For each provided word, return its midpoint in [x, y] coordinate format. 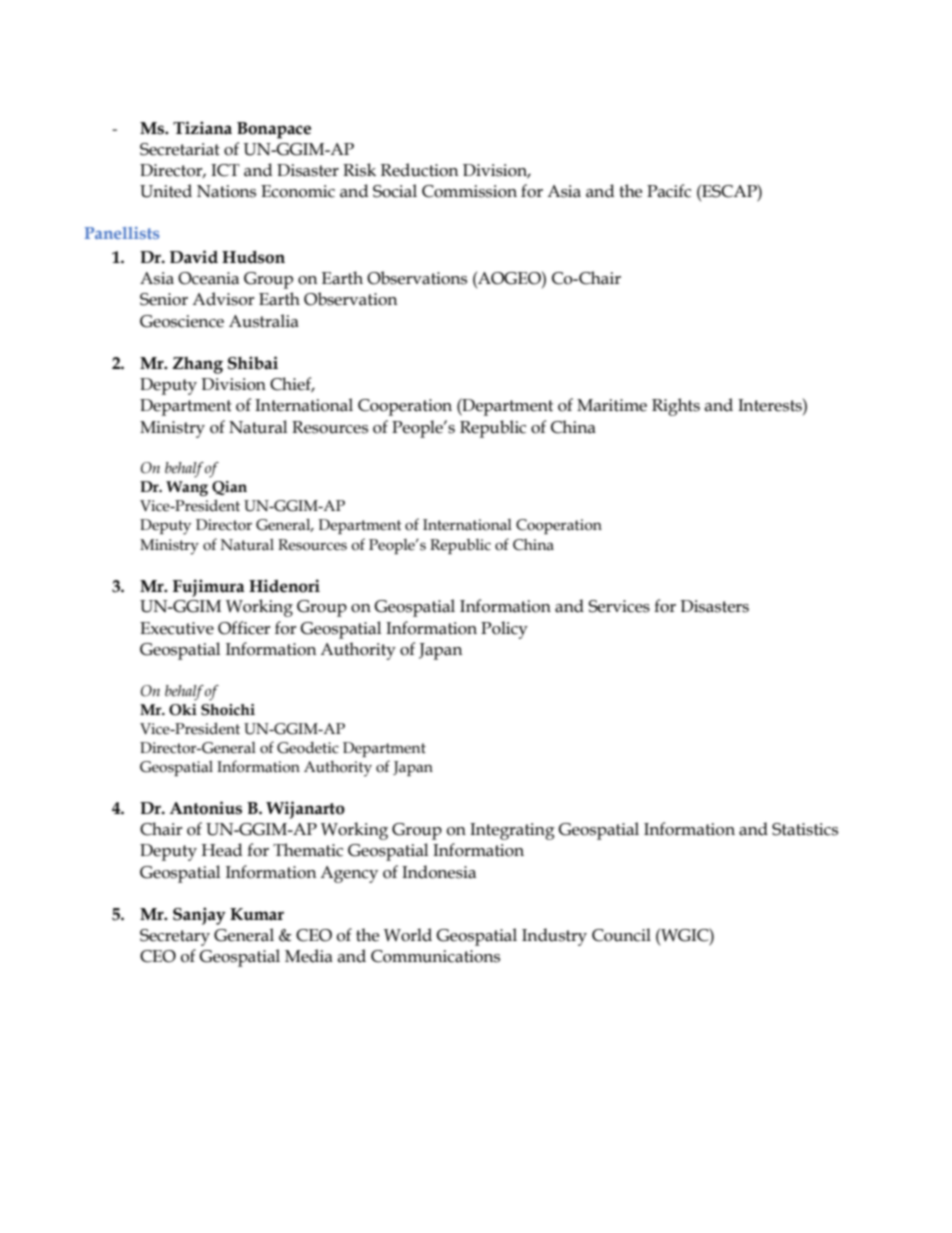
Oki [183, 710]
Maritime [612, 405]
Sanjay [199, 916]
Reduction [420, 170]
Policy [504, 630]
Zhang [197, 365]
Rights [676, 407]
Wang [187, 488]
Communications [435, 956]
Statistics [805, 829]
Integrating [512, 831]
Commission [469, 191]
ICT [225, 170]
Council [621, 935]
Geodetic [308, 748]
